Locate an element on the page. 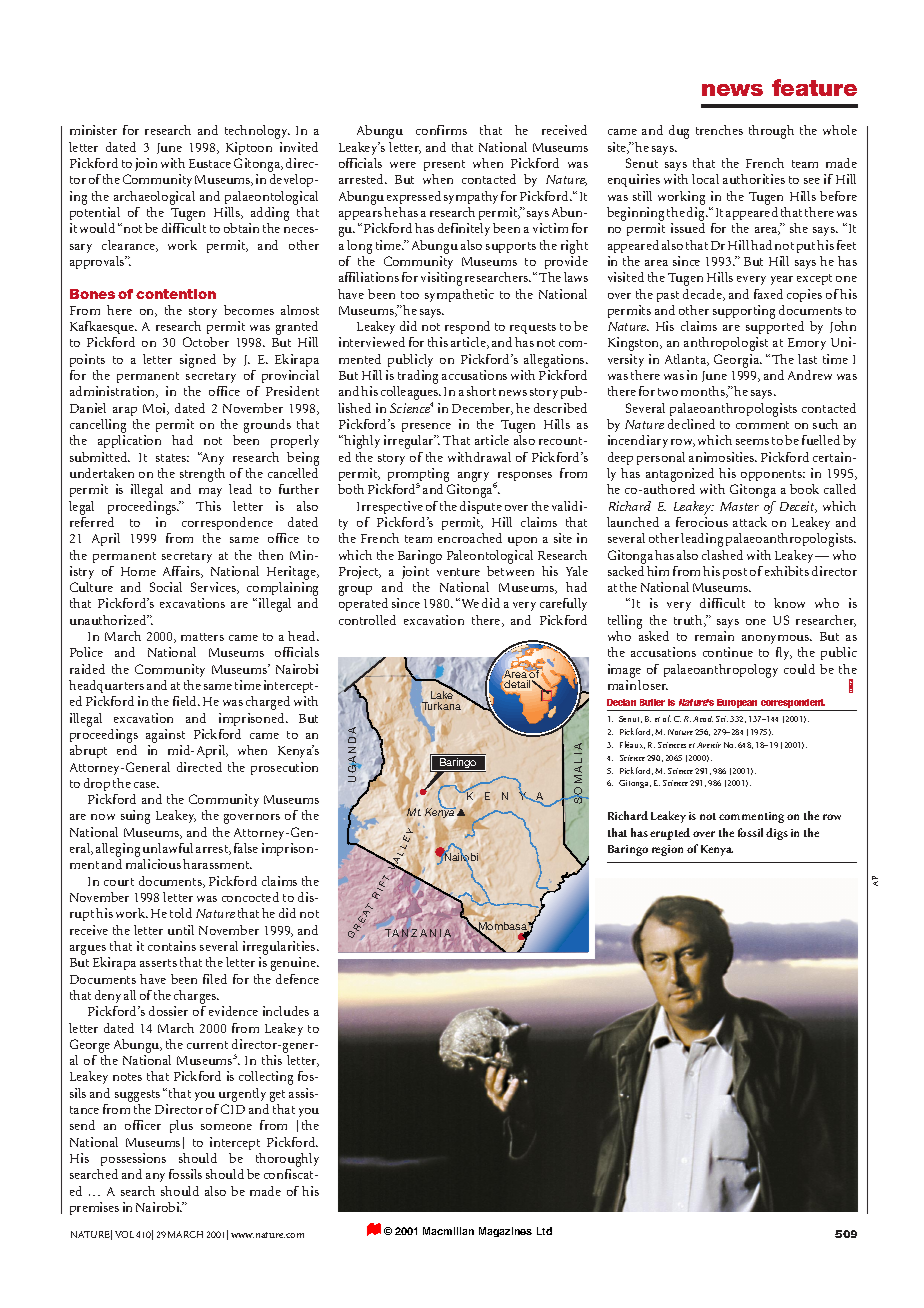 The height and width of the document is (1308, 924). until is located at coordinates (181, 930).
